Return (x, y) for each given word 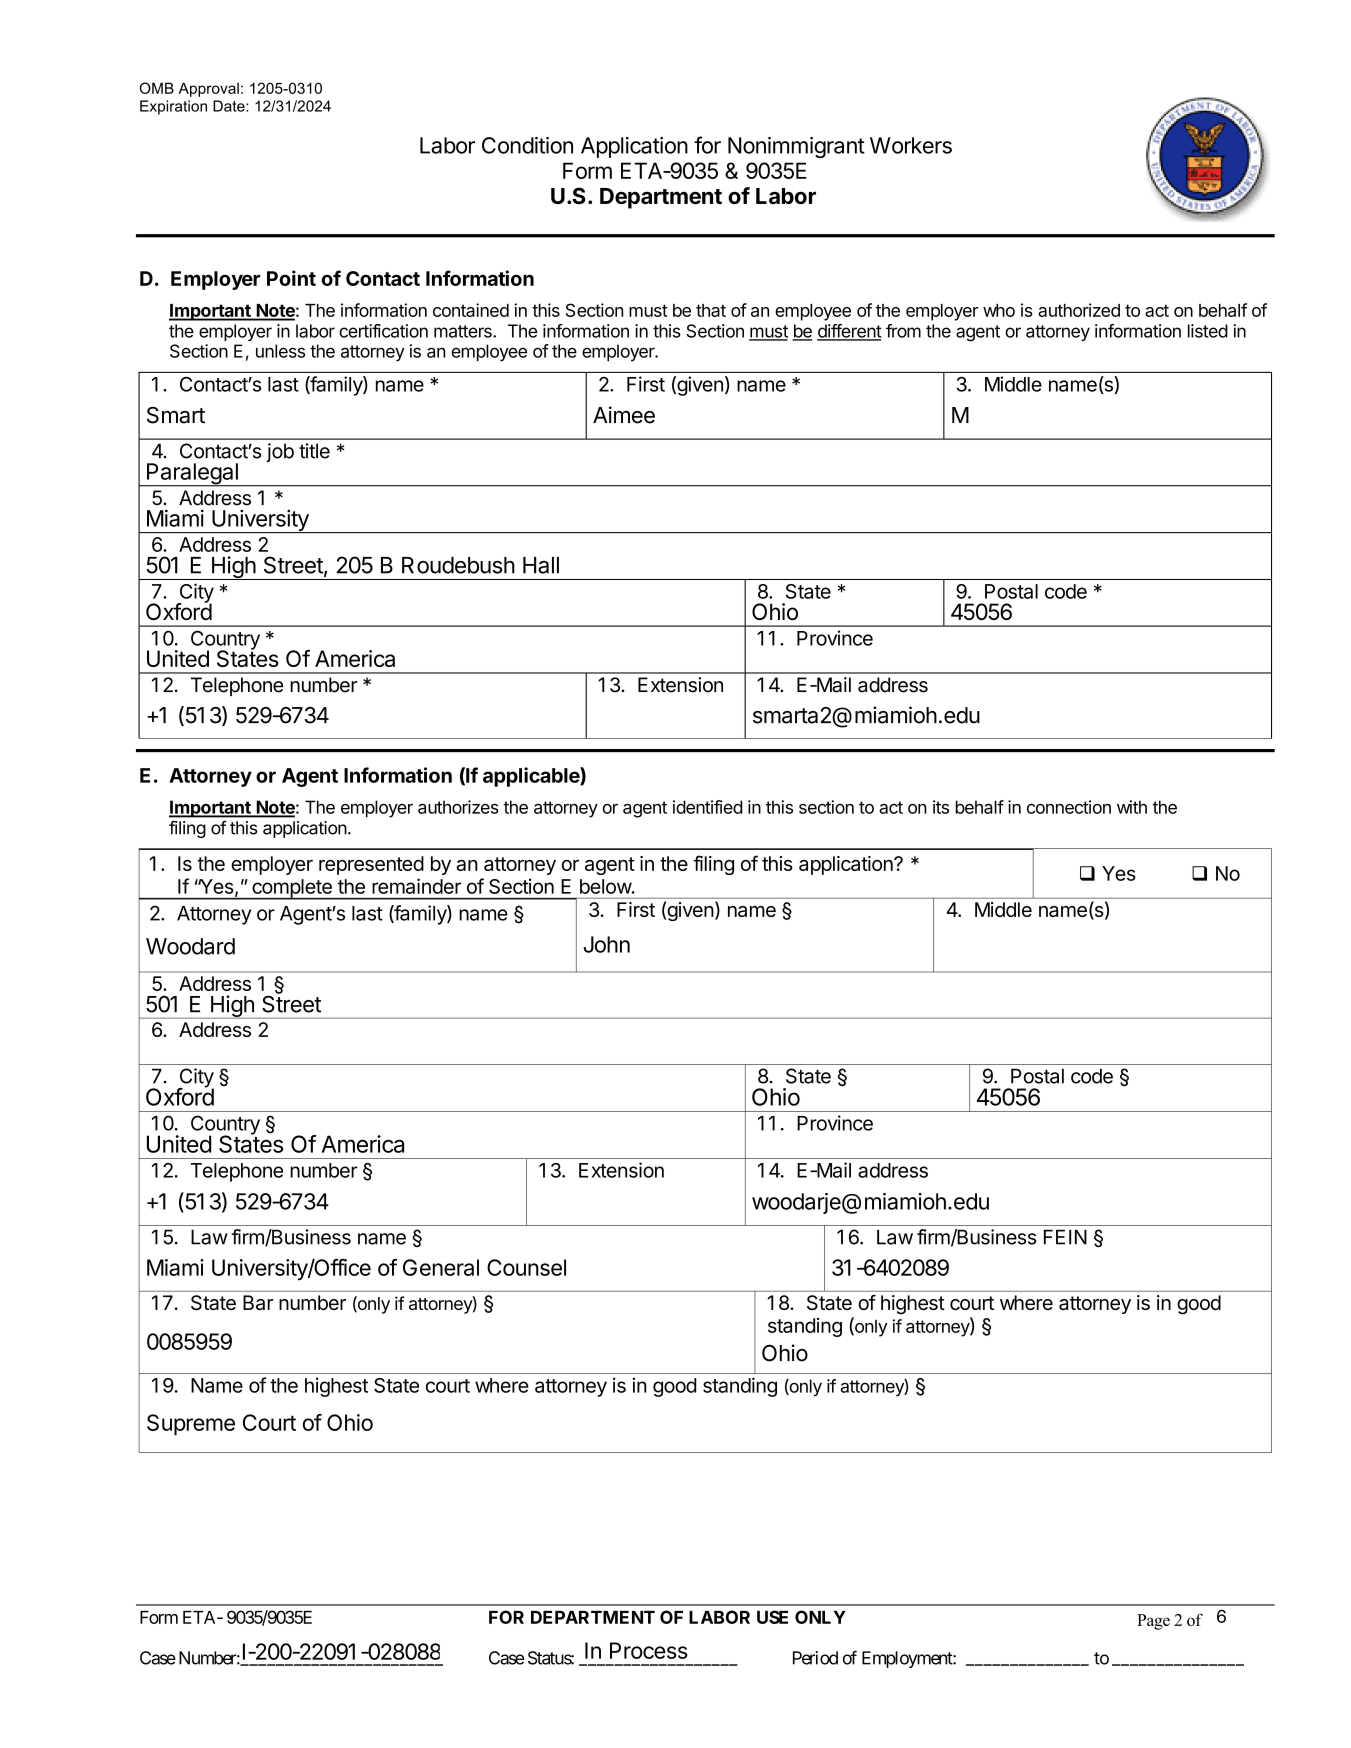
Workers (911, 145)
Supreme (191, 1425)
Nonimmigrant (796, 147)
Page (1153, 1622)
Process (649, 1650)
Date (230, 106)
